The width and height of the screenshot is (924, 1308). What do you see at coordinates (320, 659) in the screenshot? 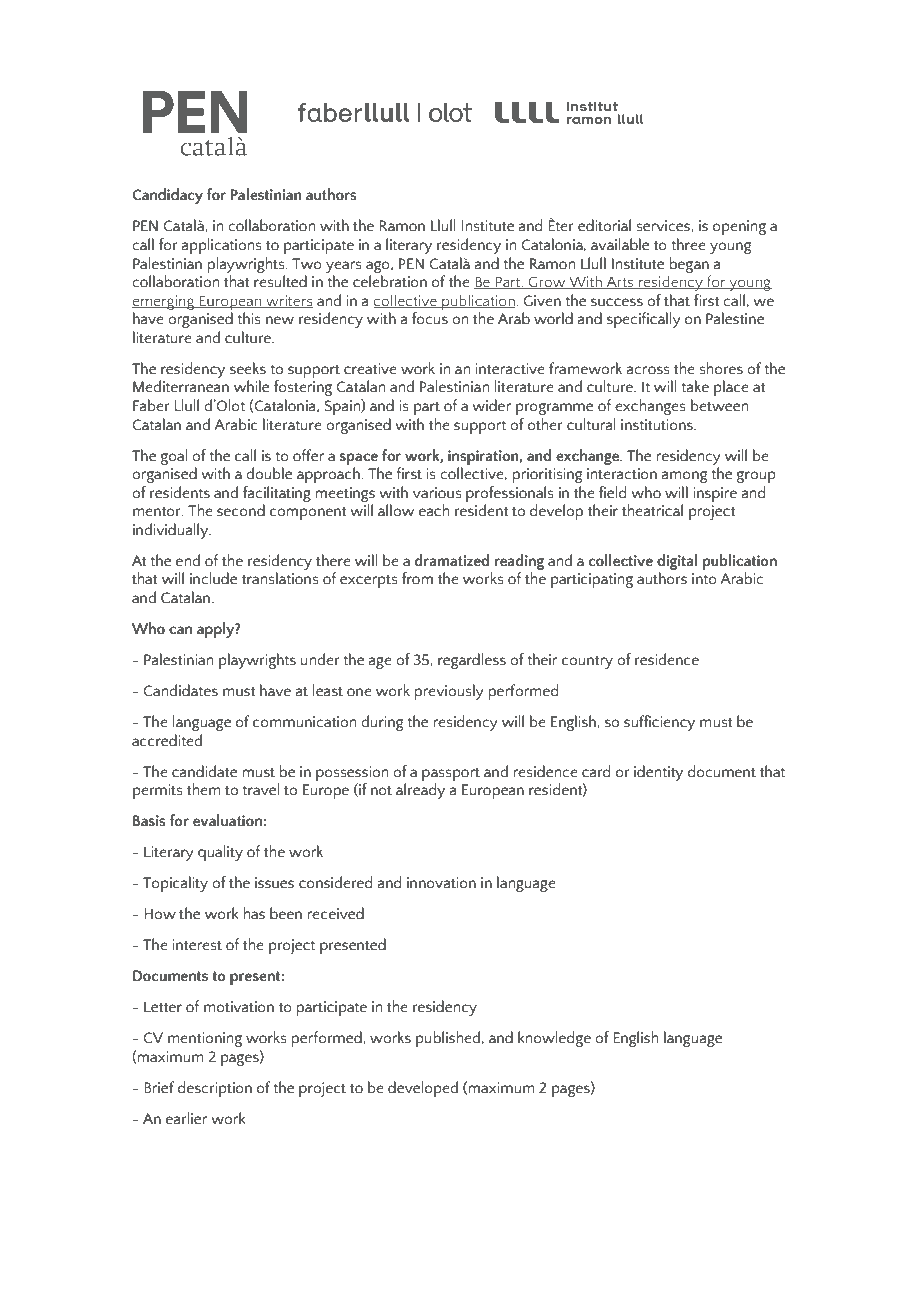
I see `under` at bounding box center [320, 659].
